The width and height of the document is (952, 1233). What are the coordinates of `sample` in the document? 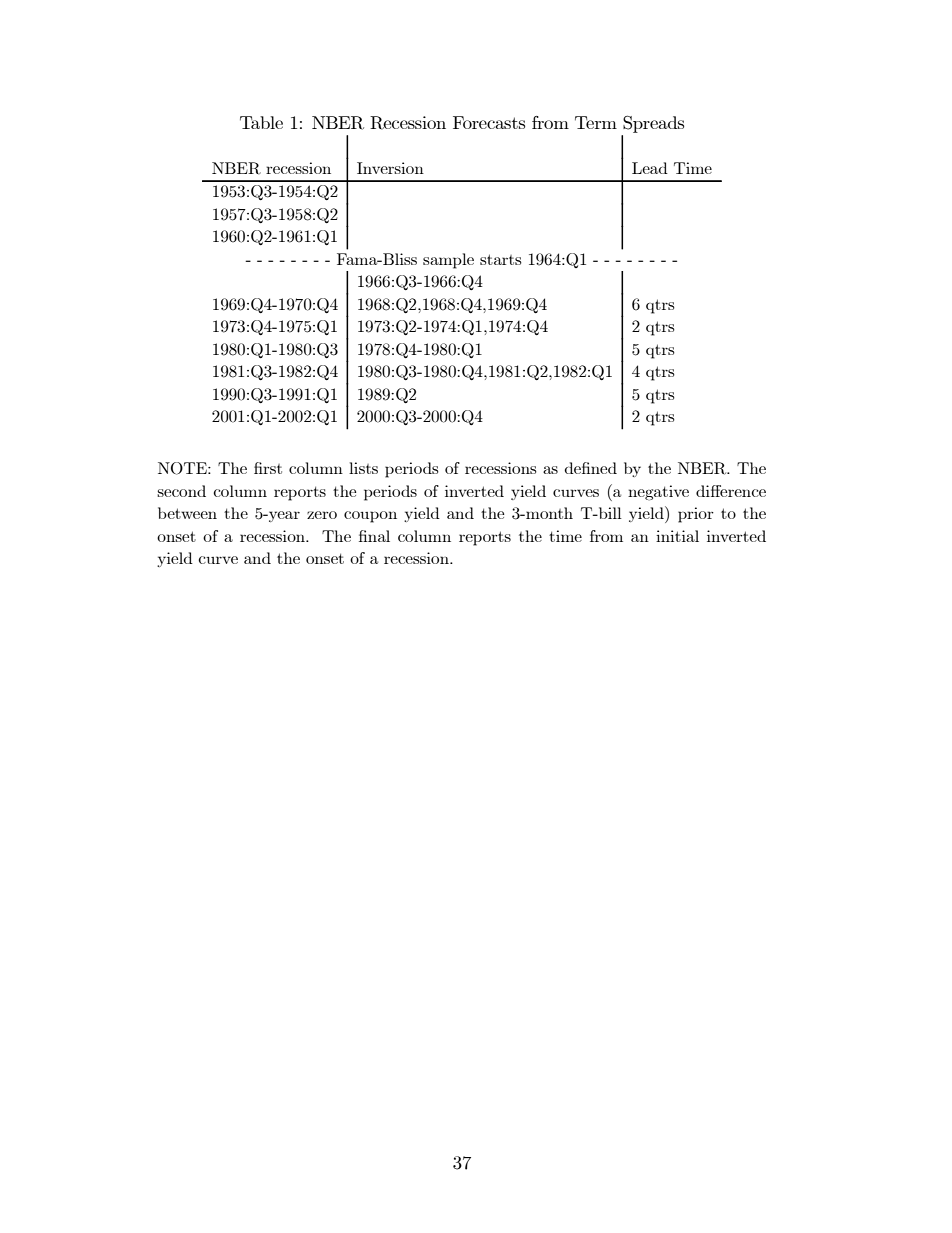 It's located at (448, 261).
